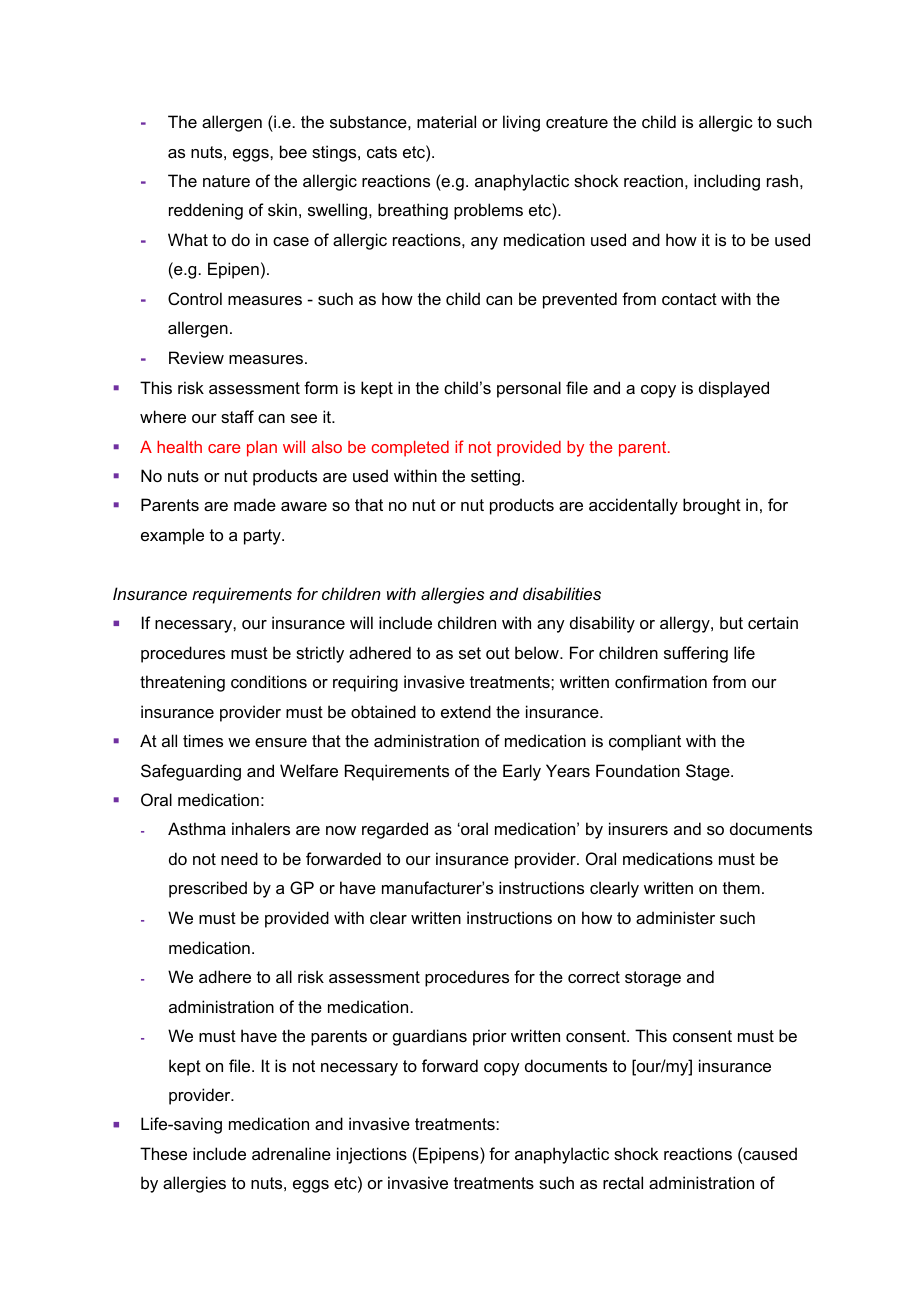 This screenshot has width=924, height=1308. I want to click on regarded, so click(395, 830).
